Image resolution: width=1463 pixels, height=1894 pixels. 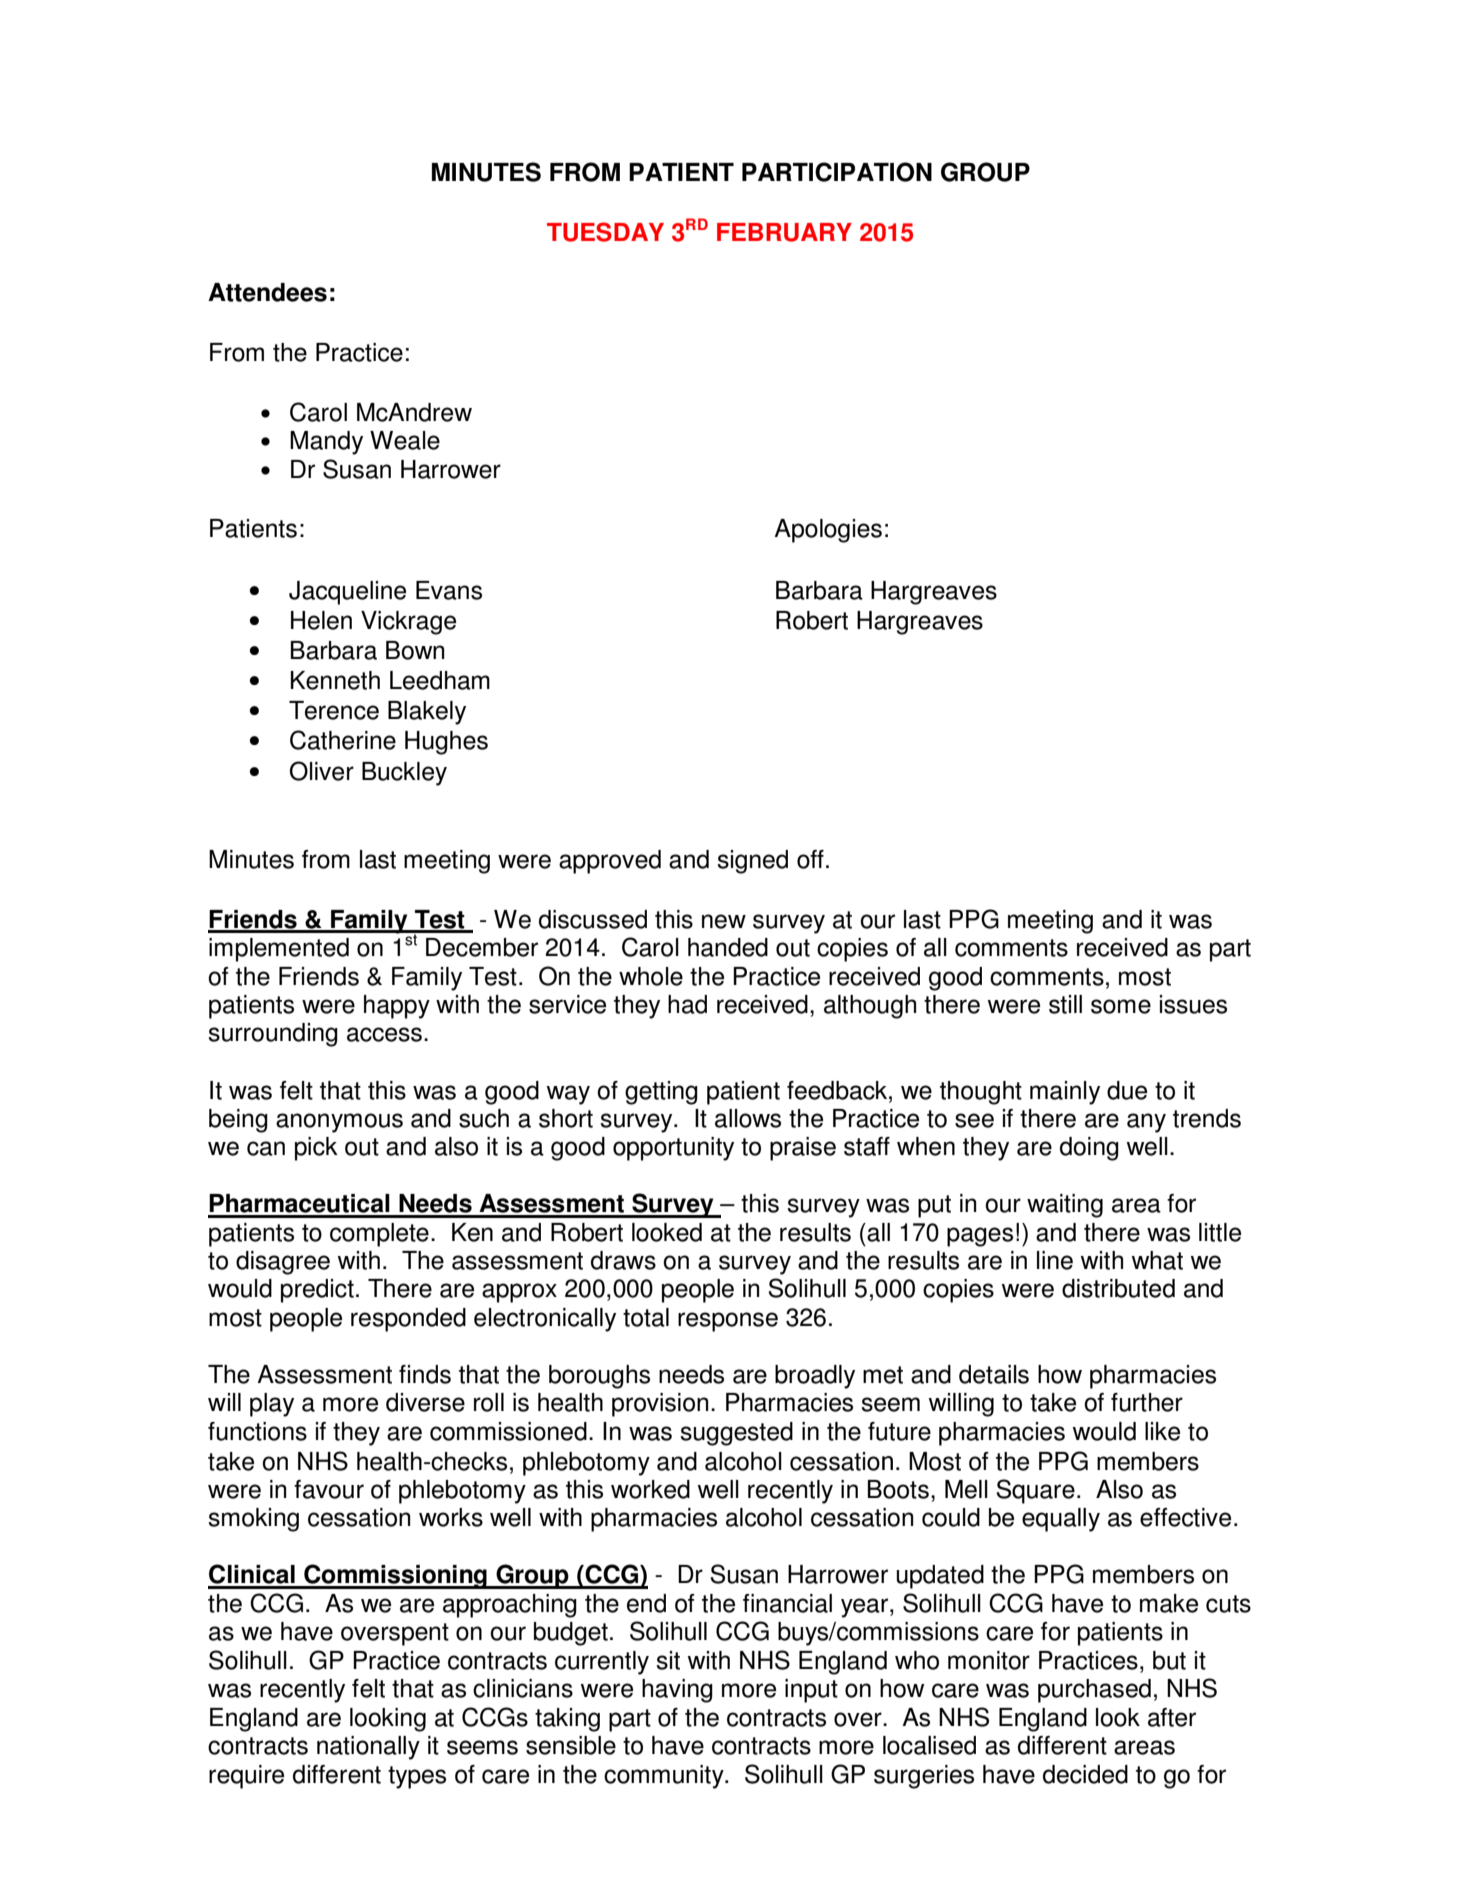 What do you see at coordinates (1147, 1402) in the page?
I see `further` at bounding box center [1147, 1402].
